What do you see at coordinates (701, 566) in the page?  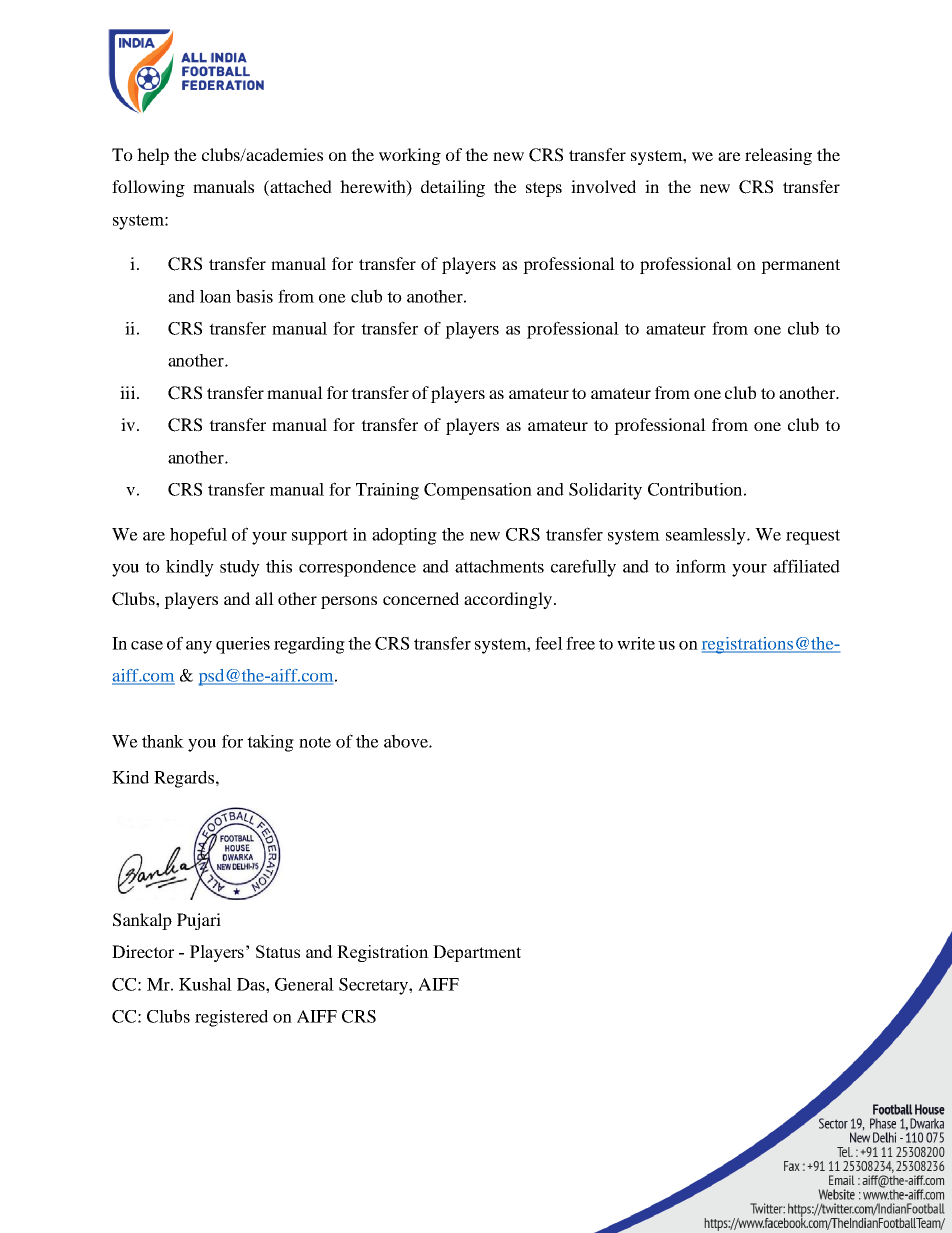 I see `inform` at bounding box center [701, 566].
